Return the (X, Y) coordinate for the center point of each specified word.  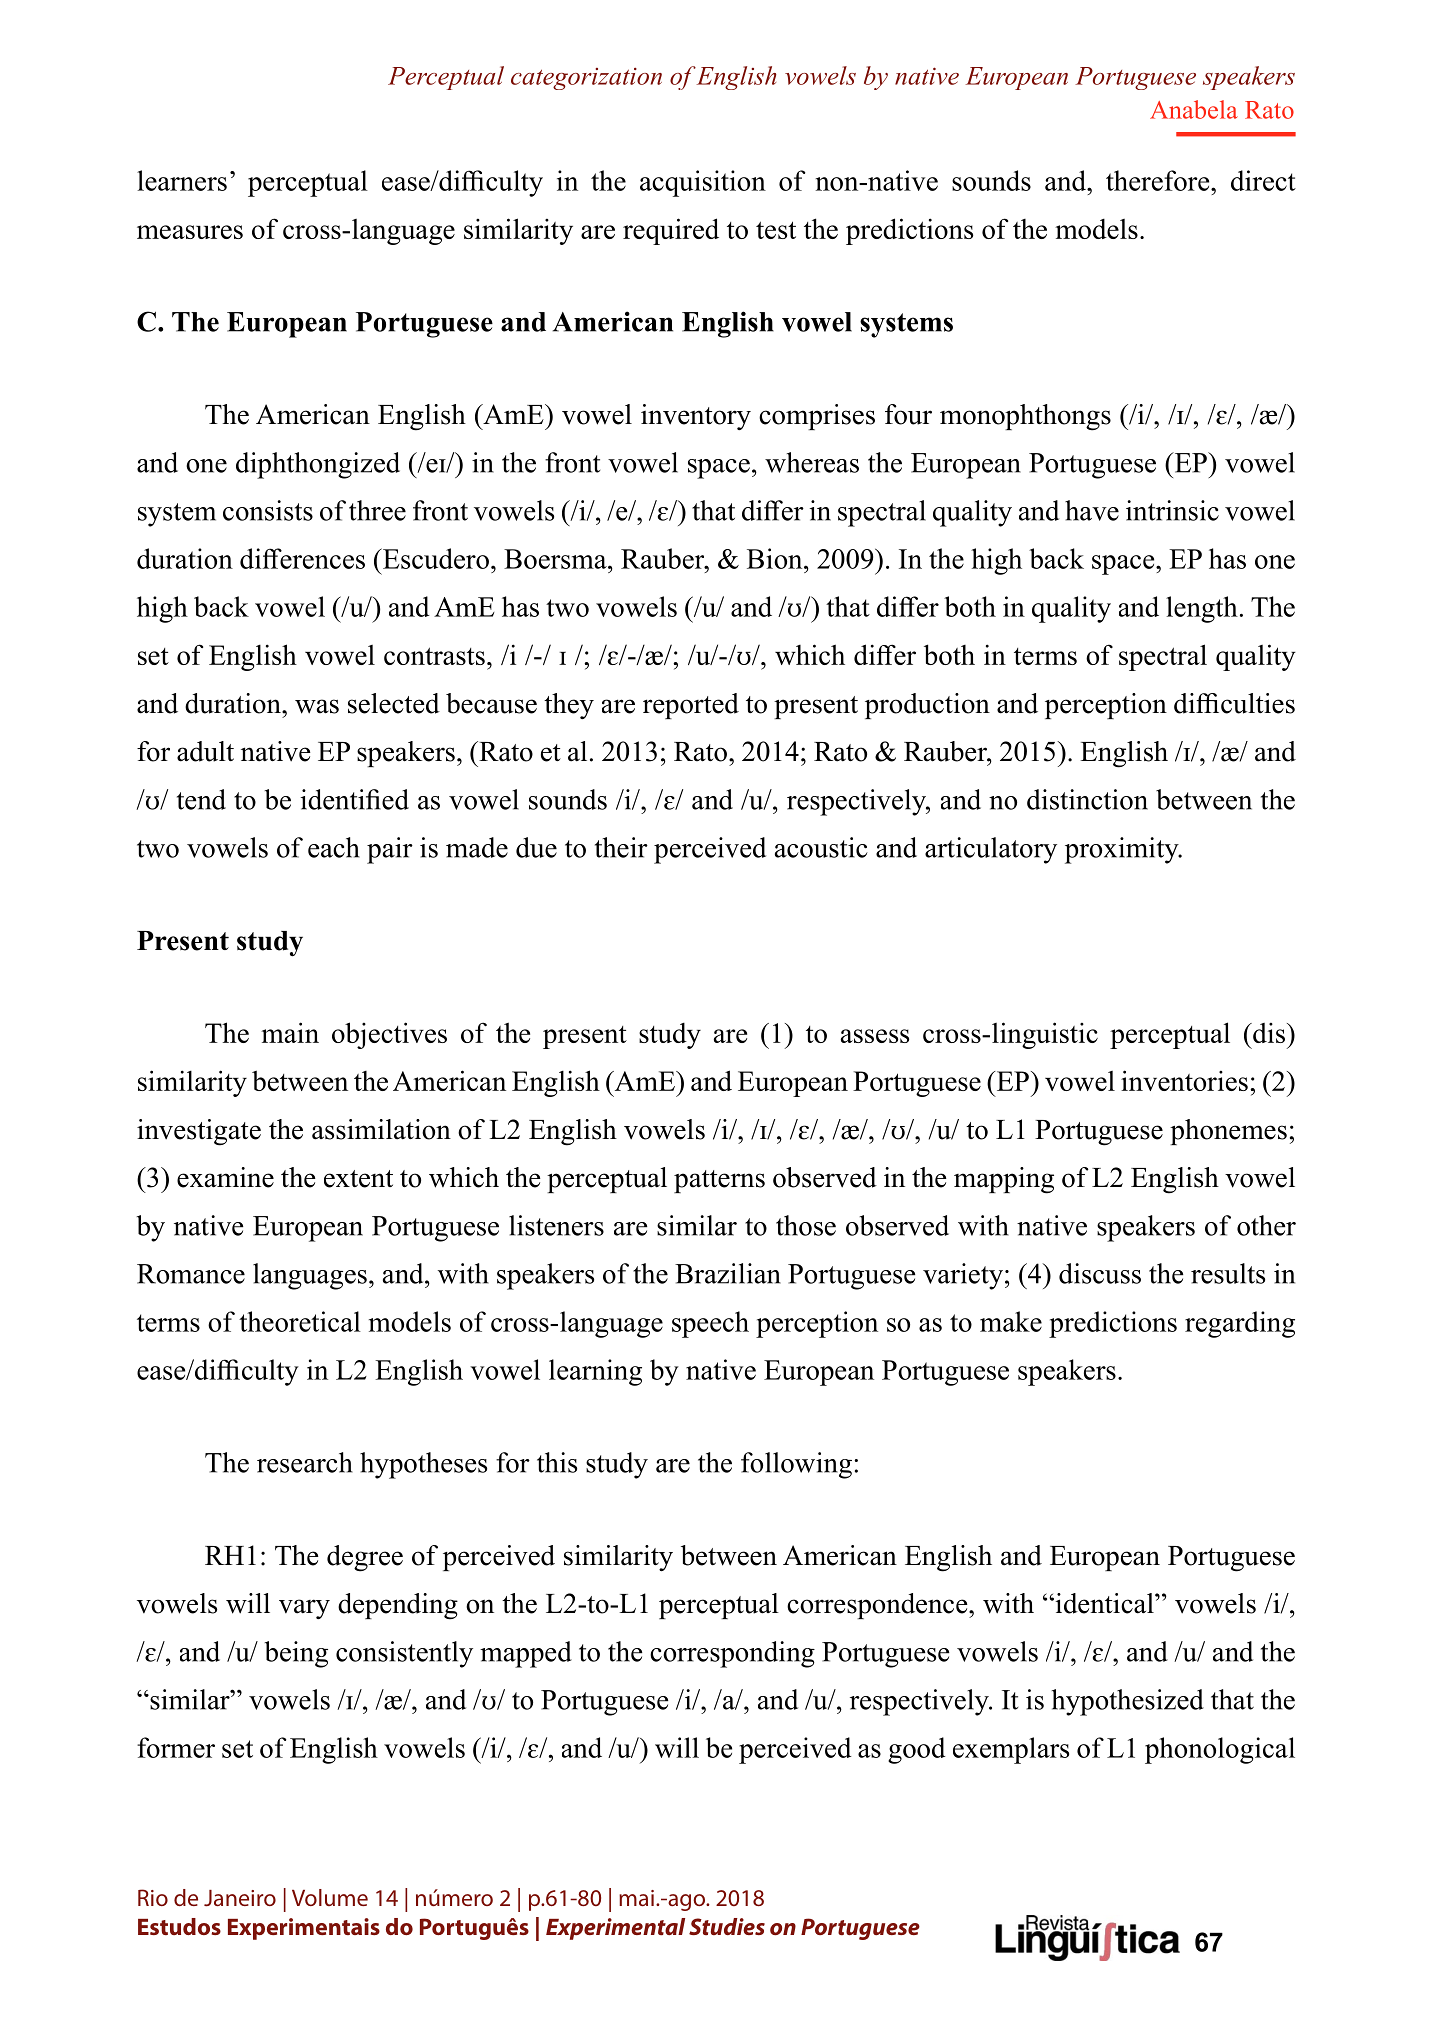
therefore (1159, 180)
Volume (330, 1897)
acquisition (703, 183)
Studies (727, 1926)
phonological (1220, 1750)
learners (182, 180)
